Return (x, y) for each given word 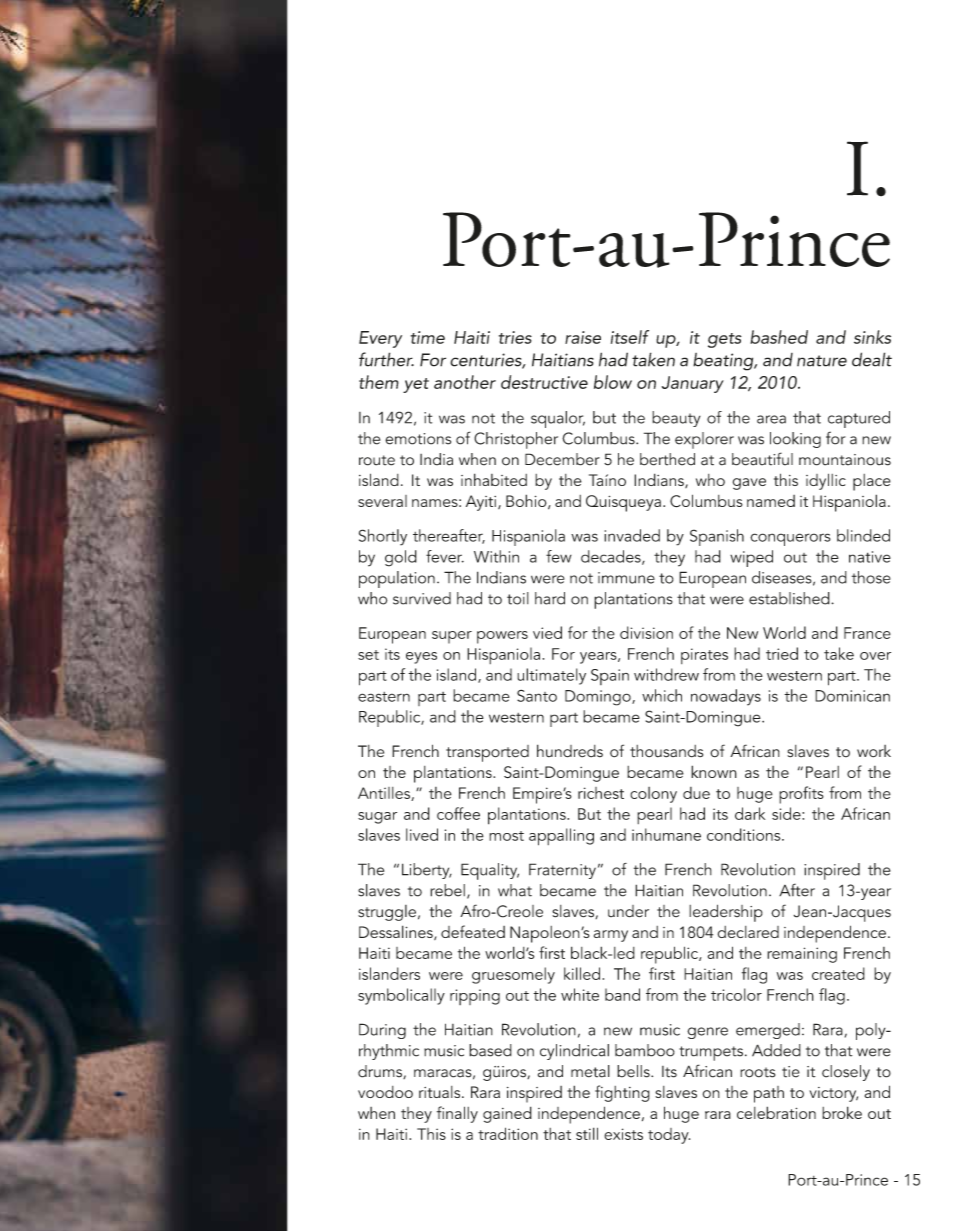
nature (822, 361)
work (874, 751)
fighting (622, 1093)
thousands (666, 751)
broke (842, 1112)
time (428, 337)
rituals (441, 1092)
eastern (384, 697)
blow (613, 382)
